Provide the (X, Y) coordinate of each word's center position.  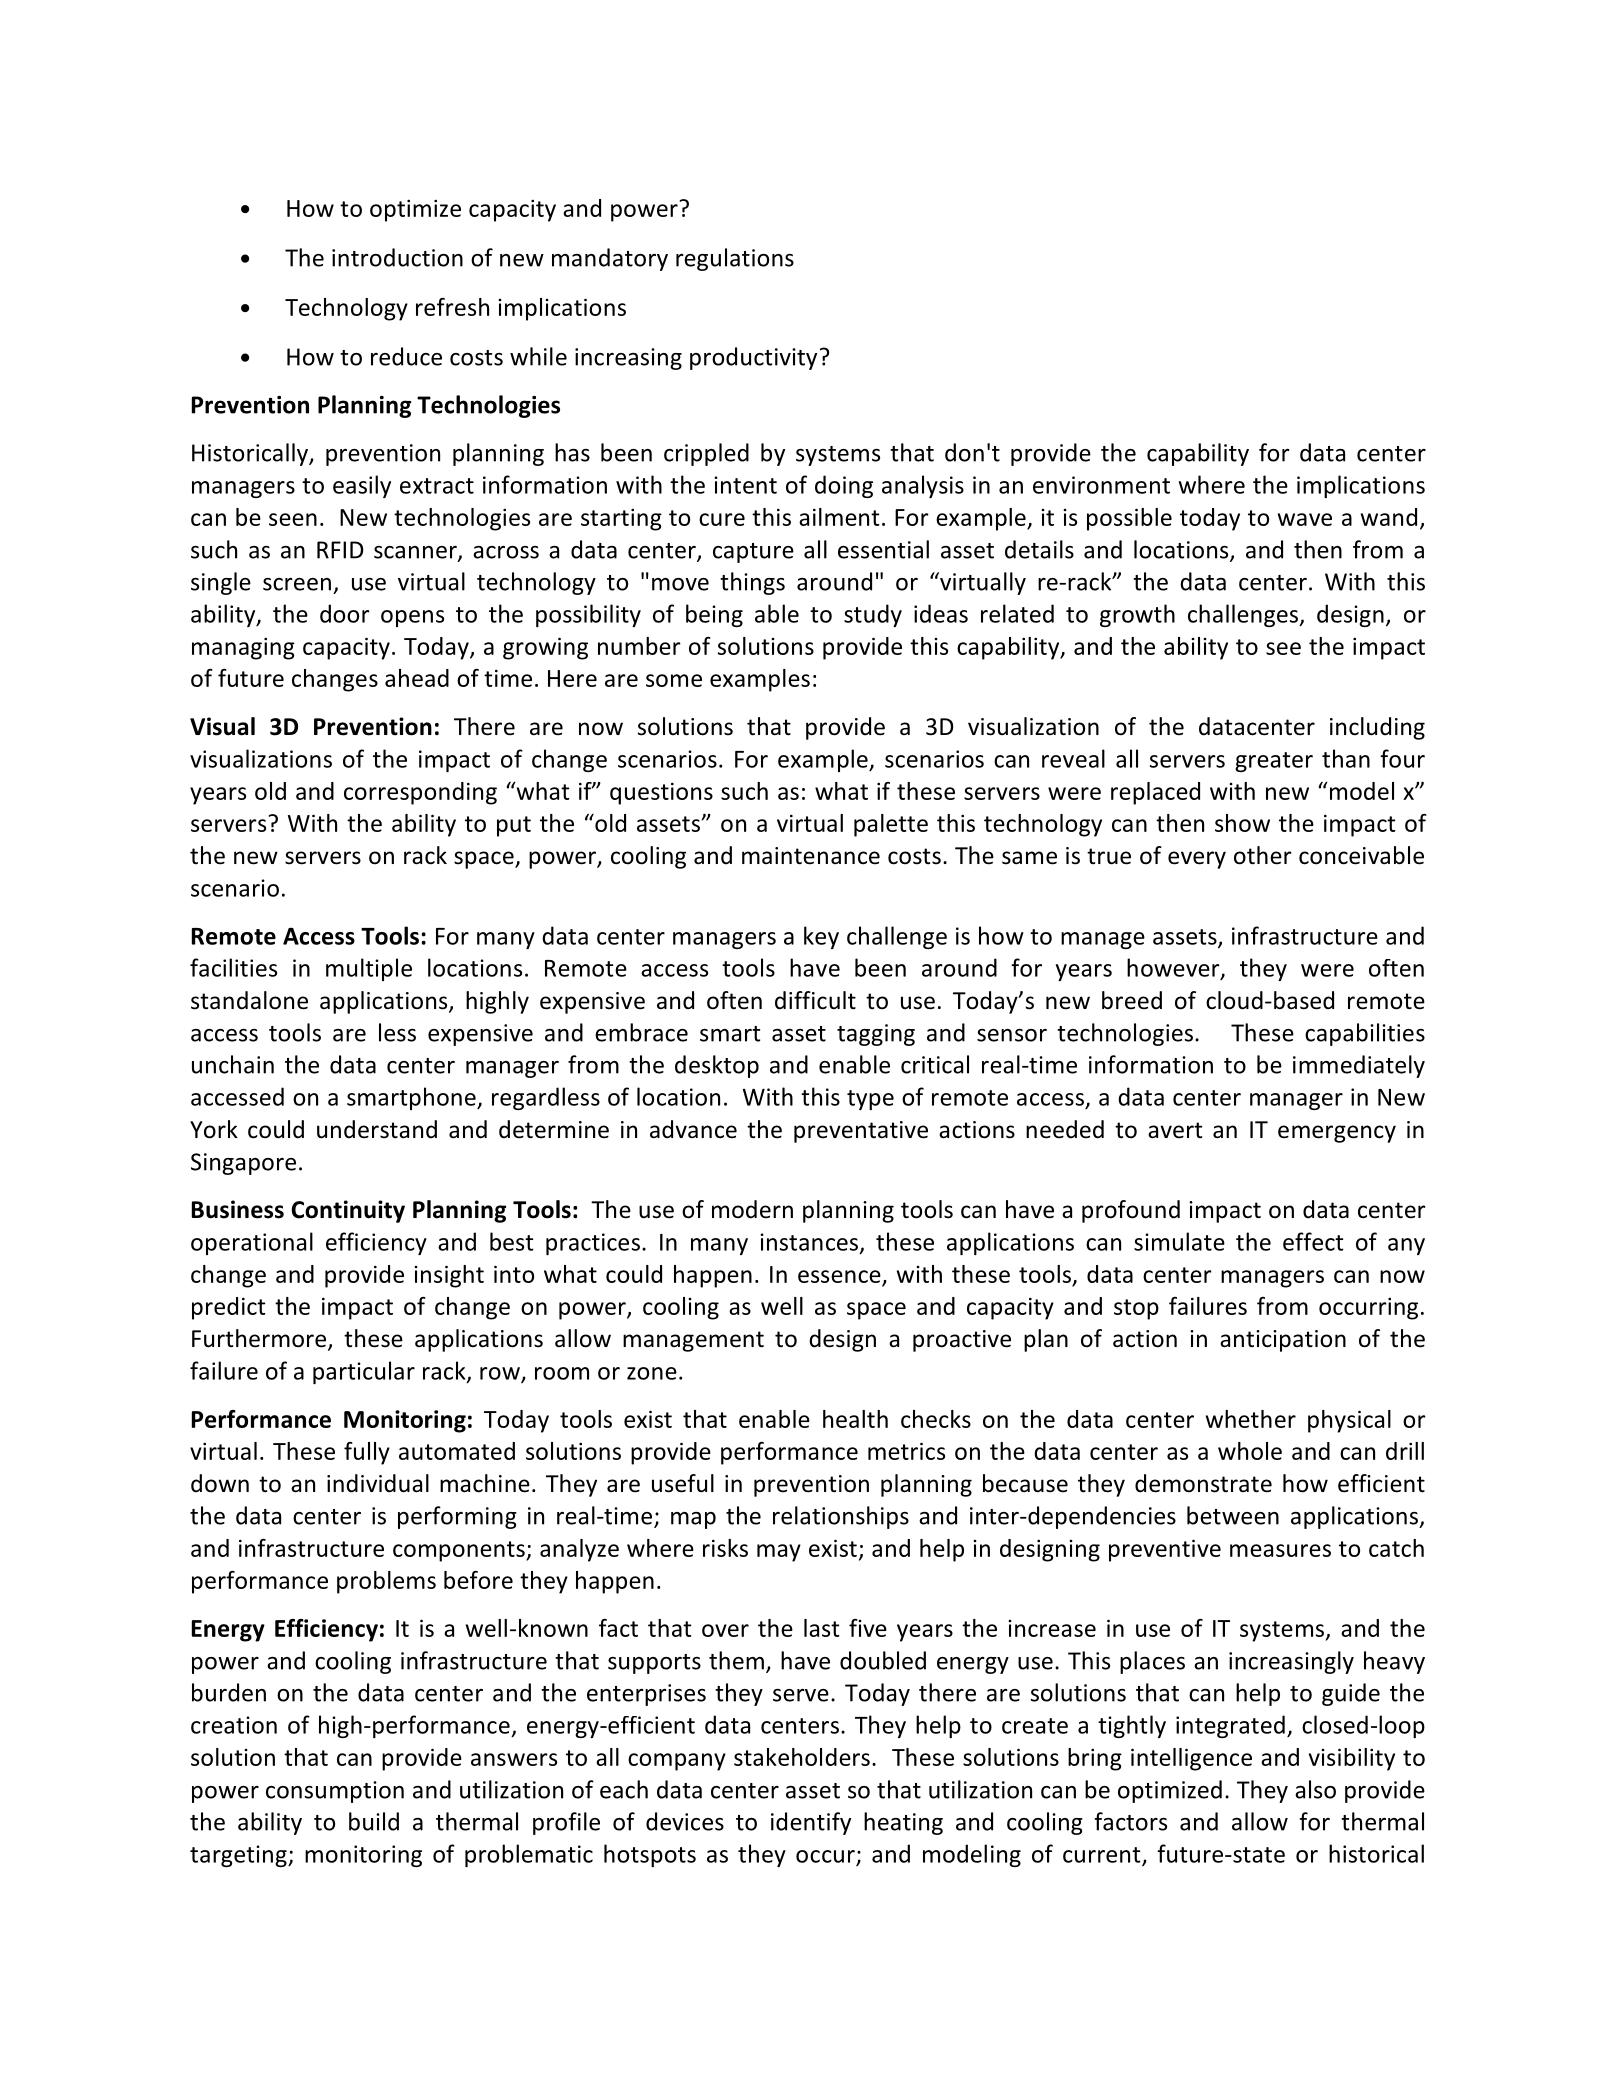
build (374, 1821)
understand (377, 1129)
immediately (1359, 1066)
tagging (876, 1035)
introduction (397, 257)
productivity (753, 358)
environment (1101, 485)
